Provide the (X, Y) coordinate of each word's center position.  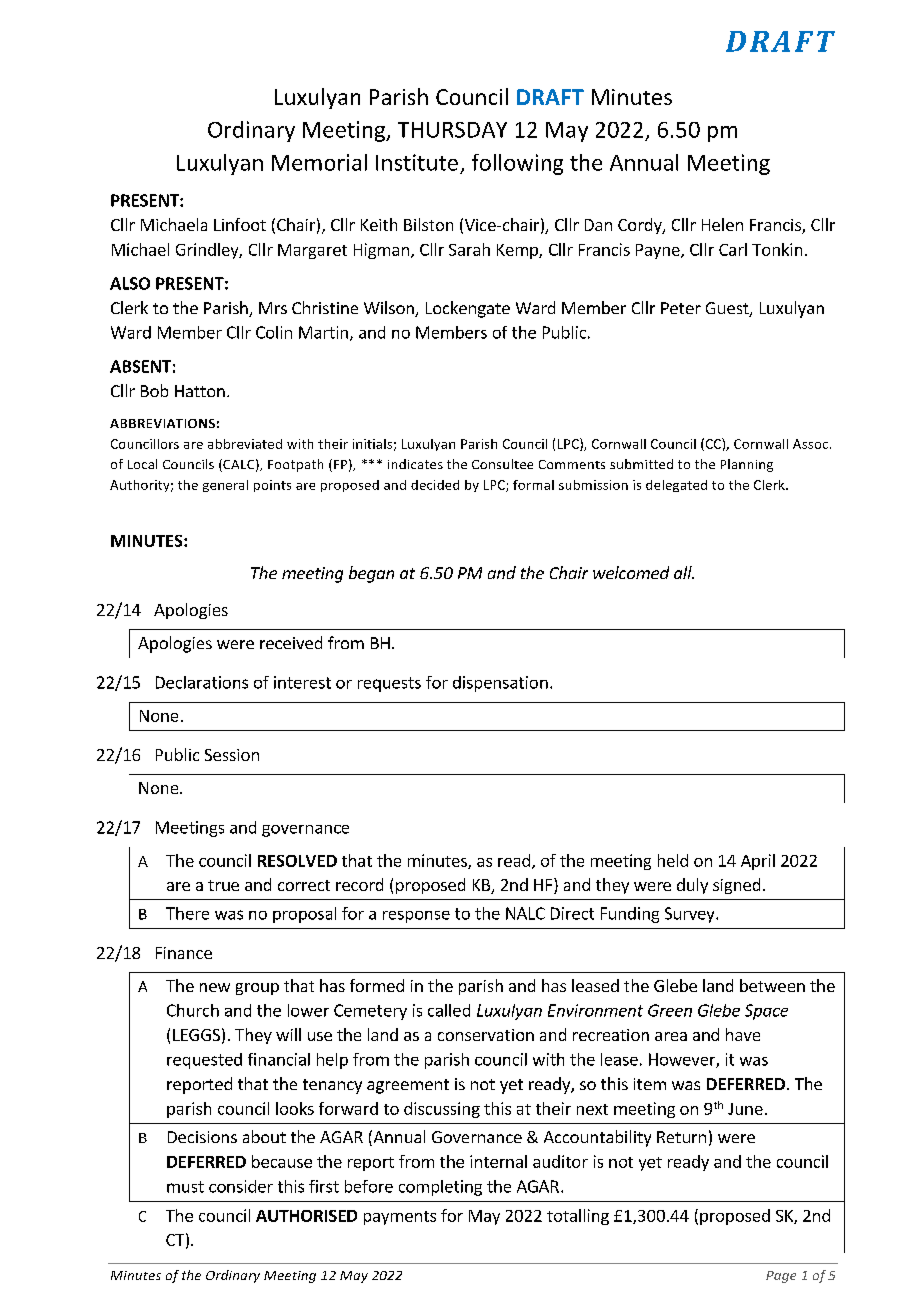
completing (440, 1188)
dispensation (500, 684)
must (185, 1187)
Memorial (319, 162)
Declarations (202, 682)
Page (781, 1277)
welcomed (631, 572)
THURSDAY (452, 130)
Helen (722, 224)
